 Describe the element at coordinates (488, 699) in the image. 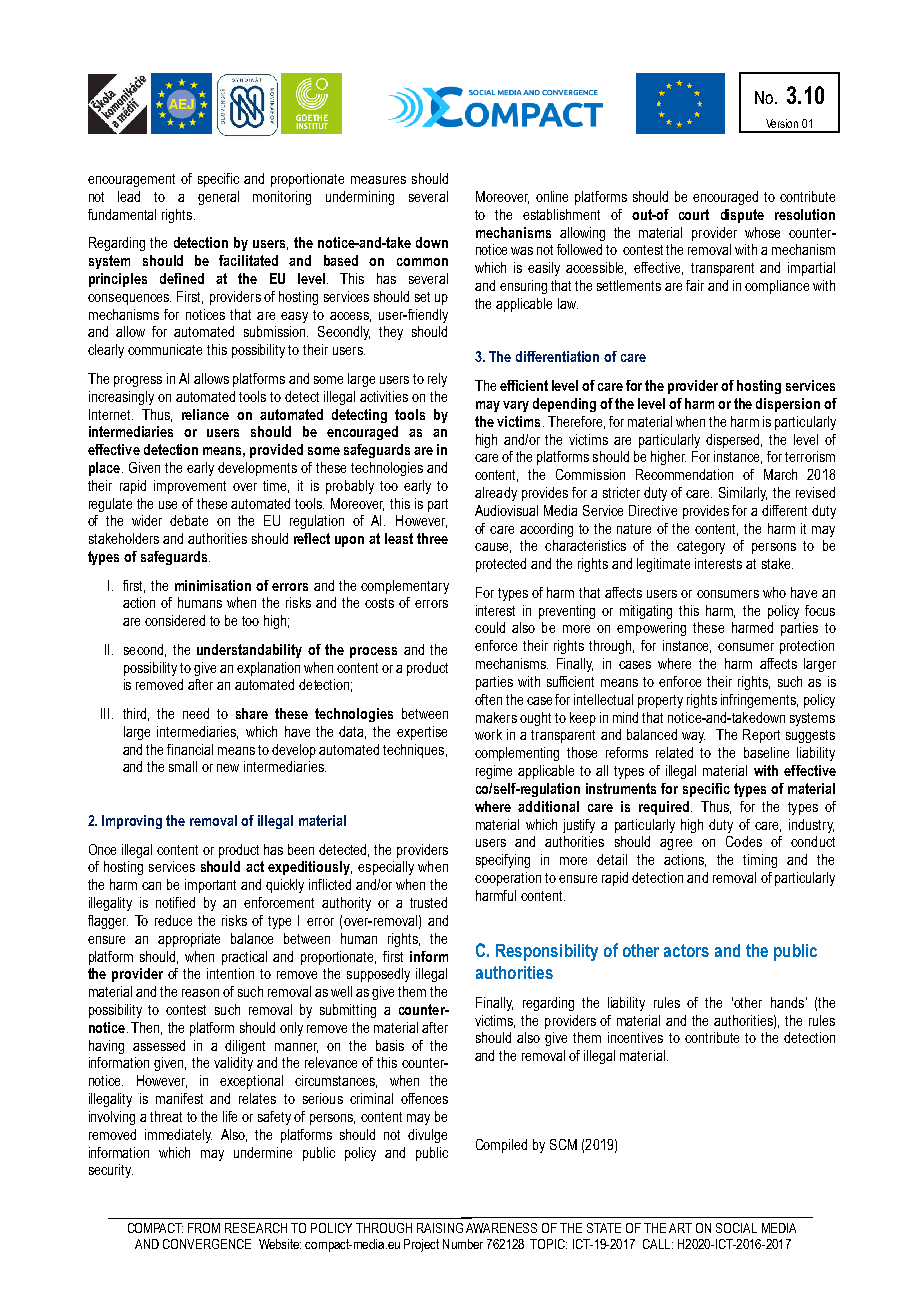

I see `often` at that location.
